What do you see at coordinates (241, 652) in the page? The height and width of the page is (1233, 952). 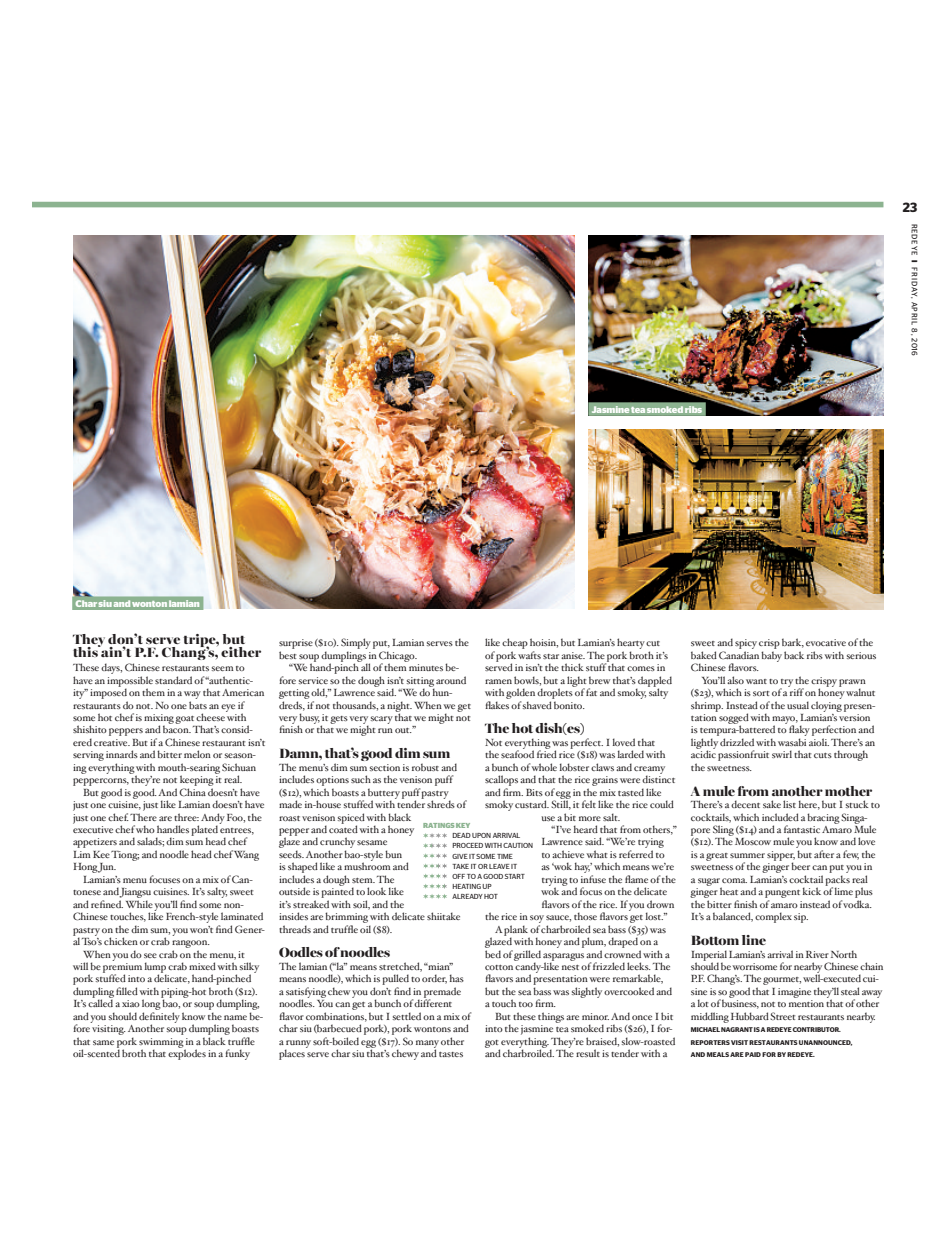 I see `either` at bounding box center [241, 652].
